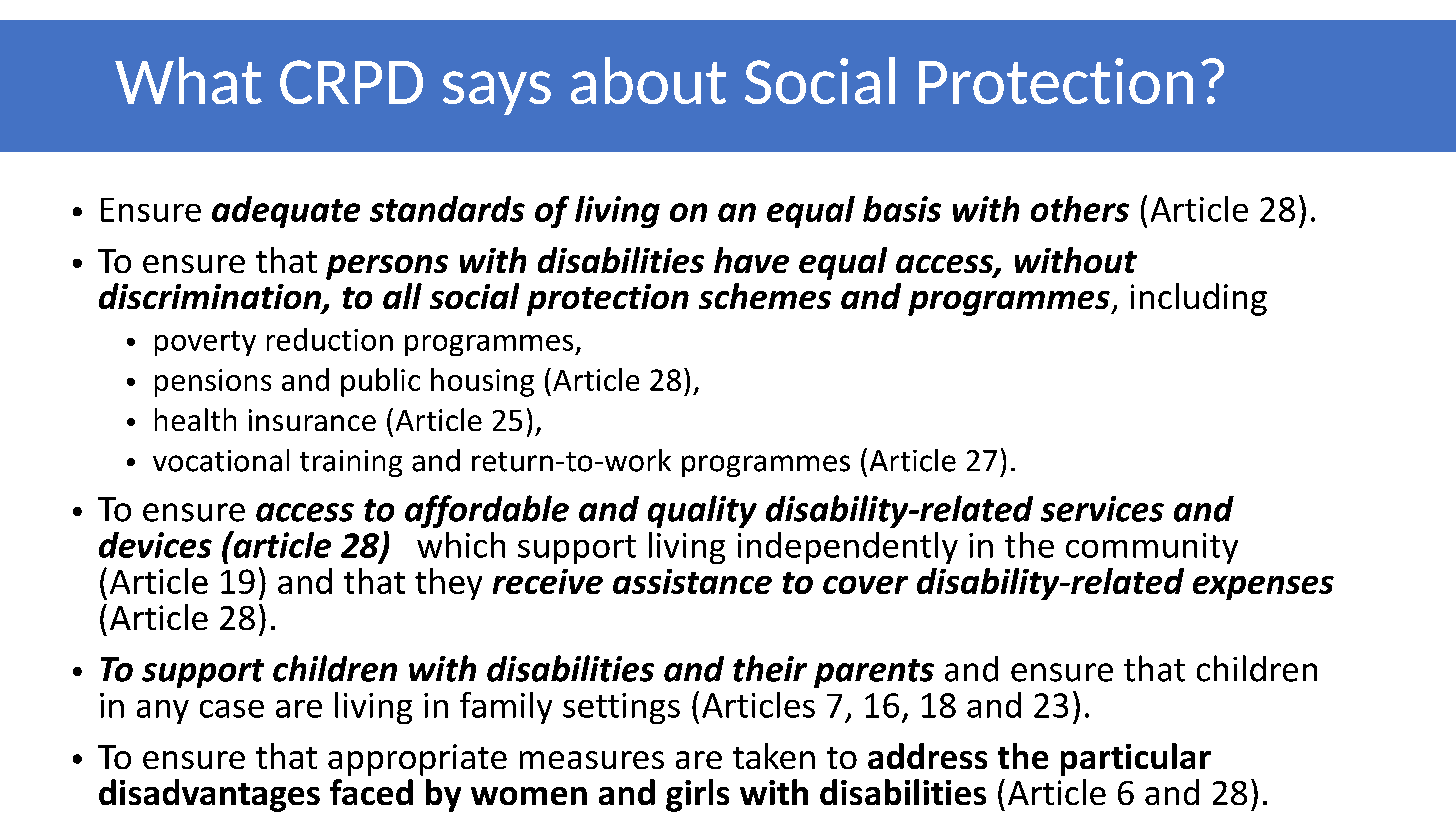 The image size is (1456, 819). I want to click on faced, so click(371, 792).
